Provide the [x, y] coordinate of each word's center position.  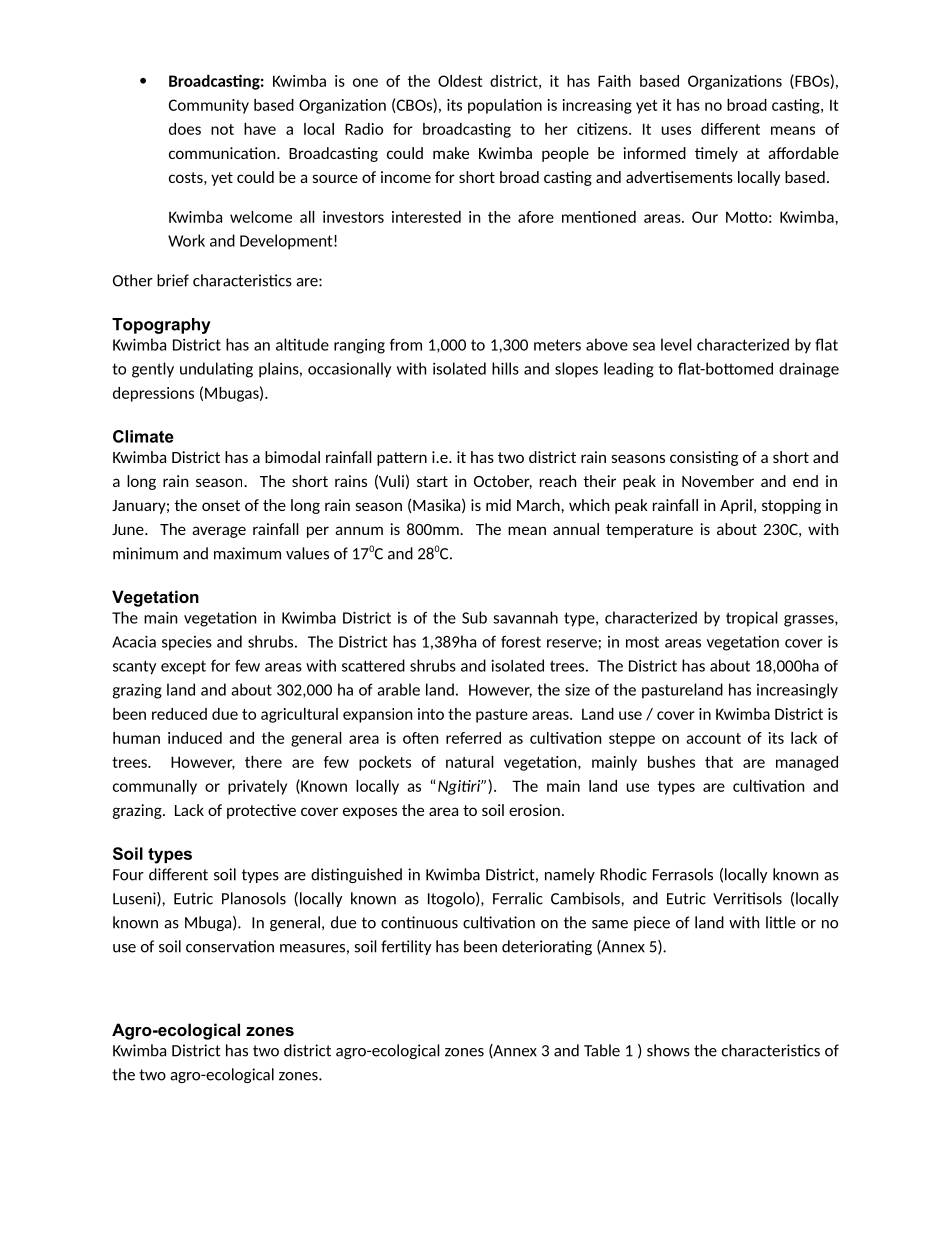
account [713, 738]
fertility [406, 947]
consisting [704, 458]
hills [505, 368]
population [505, 106]
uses [676, 130]
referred [473, 738]
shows [668, 1050]
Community [209, 106]
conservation [230, 946]
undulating [216, 370]
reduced [179, 714]
